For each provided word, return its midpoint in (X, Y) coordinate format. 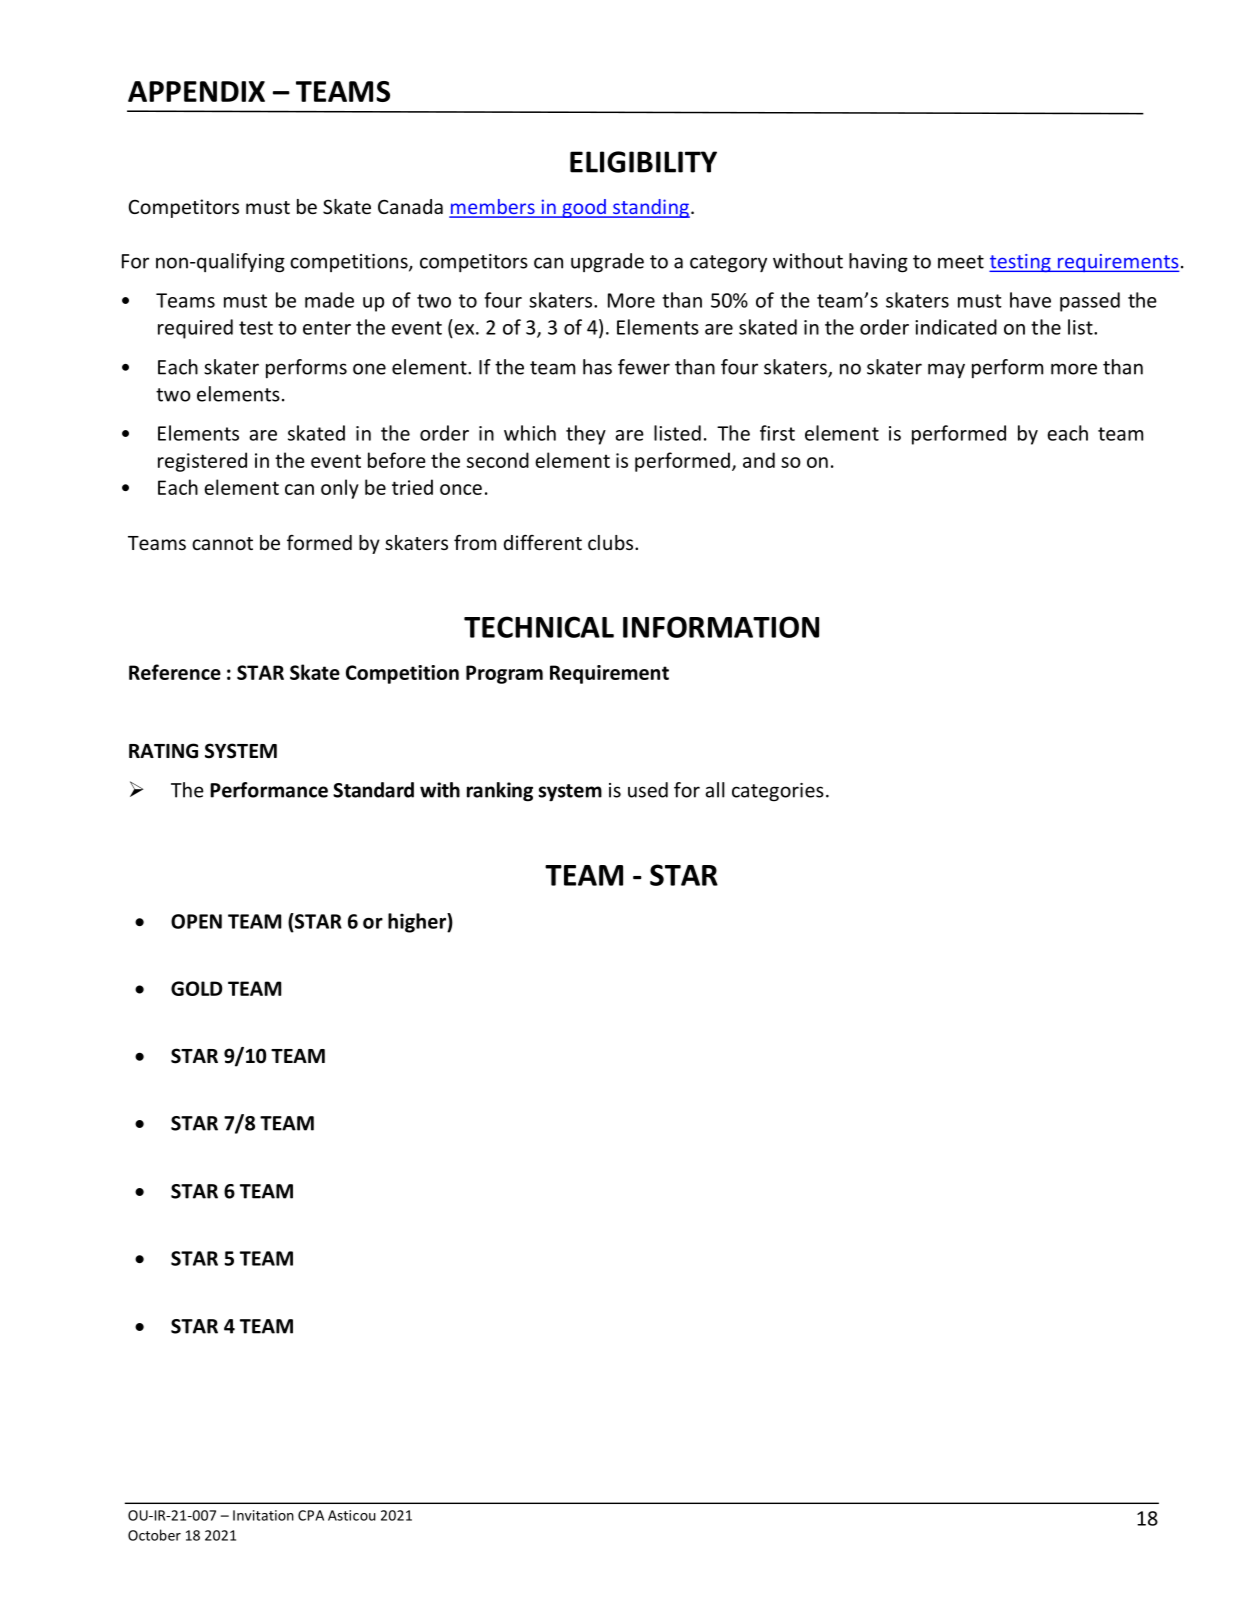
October (154, 1535)
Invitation (263, 1515)
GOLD (197, 988)
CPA (311, 1515)
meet (961, 262)
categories (778, 792)
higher (418, 923)
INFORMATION (721, 627)
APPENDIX (196, 91)
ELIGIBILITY (643, 162)
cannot (222, 543)
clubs (612, 542)
